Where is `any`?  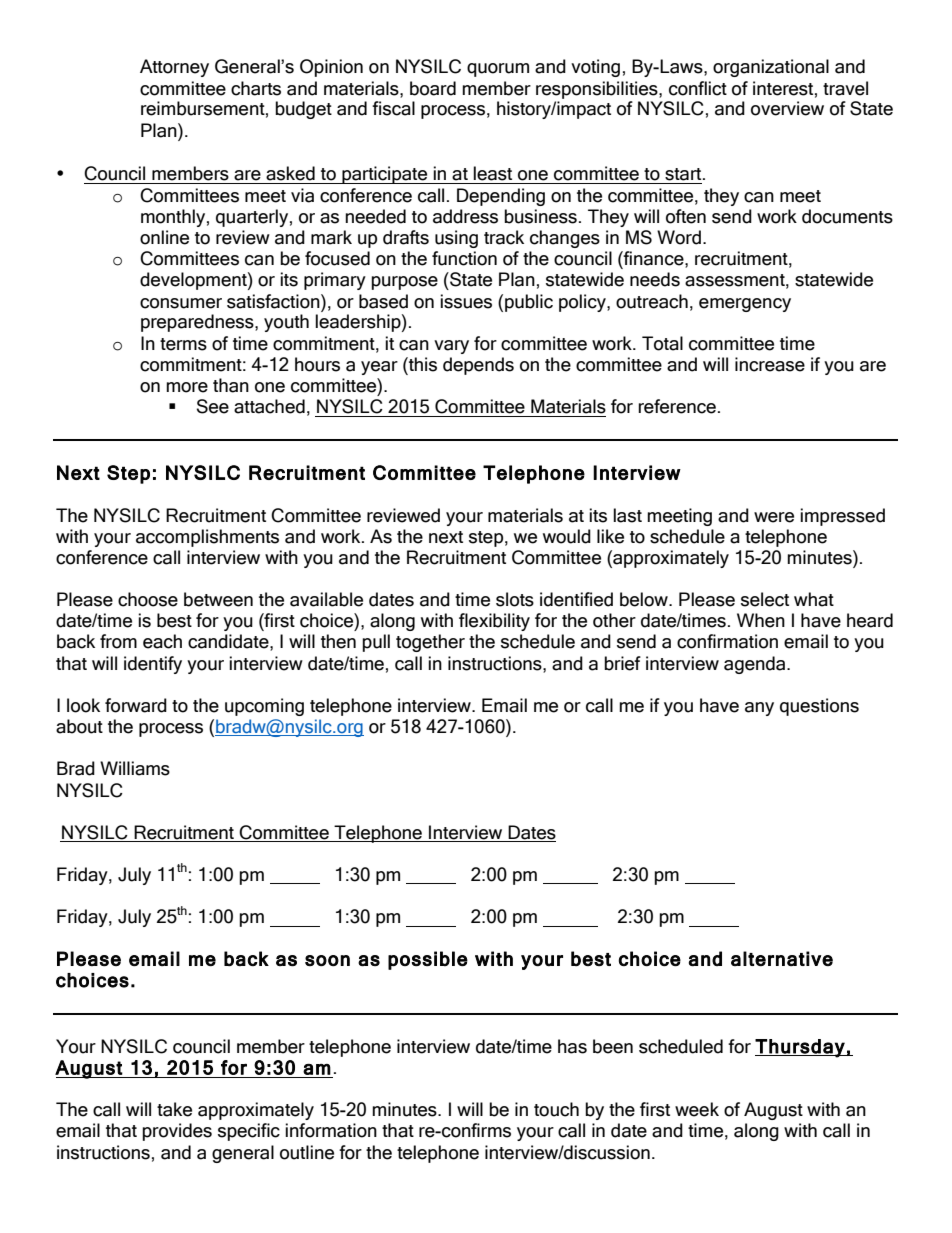
any is located at coordinates (759, 709).
